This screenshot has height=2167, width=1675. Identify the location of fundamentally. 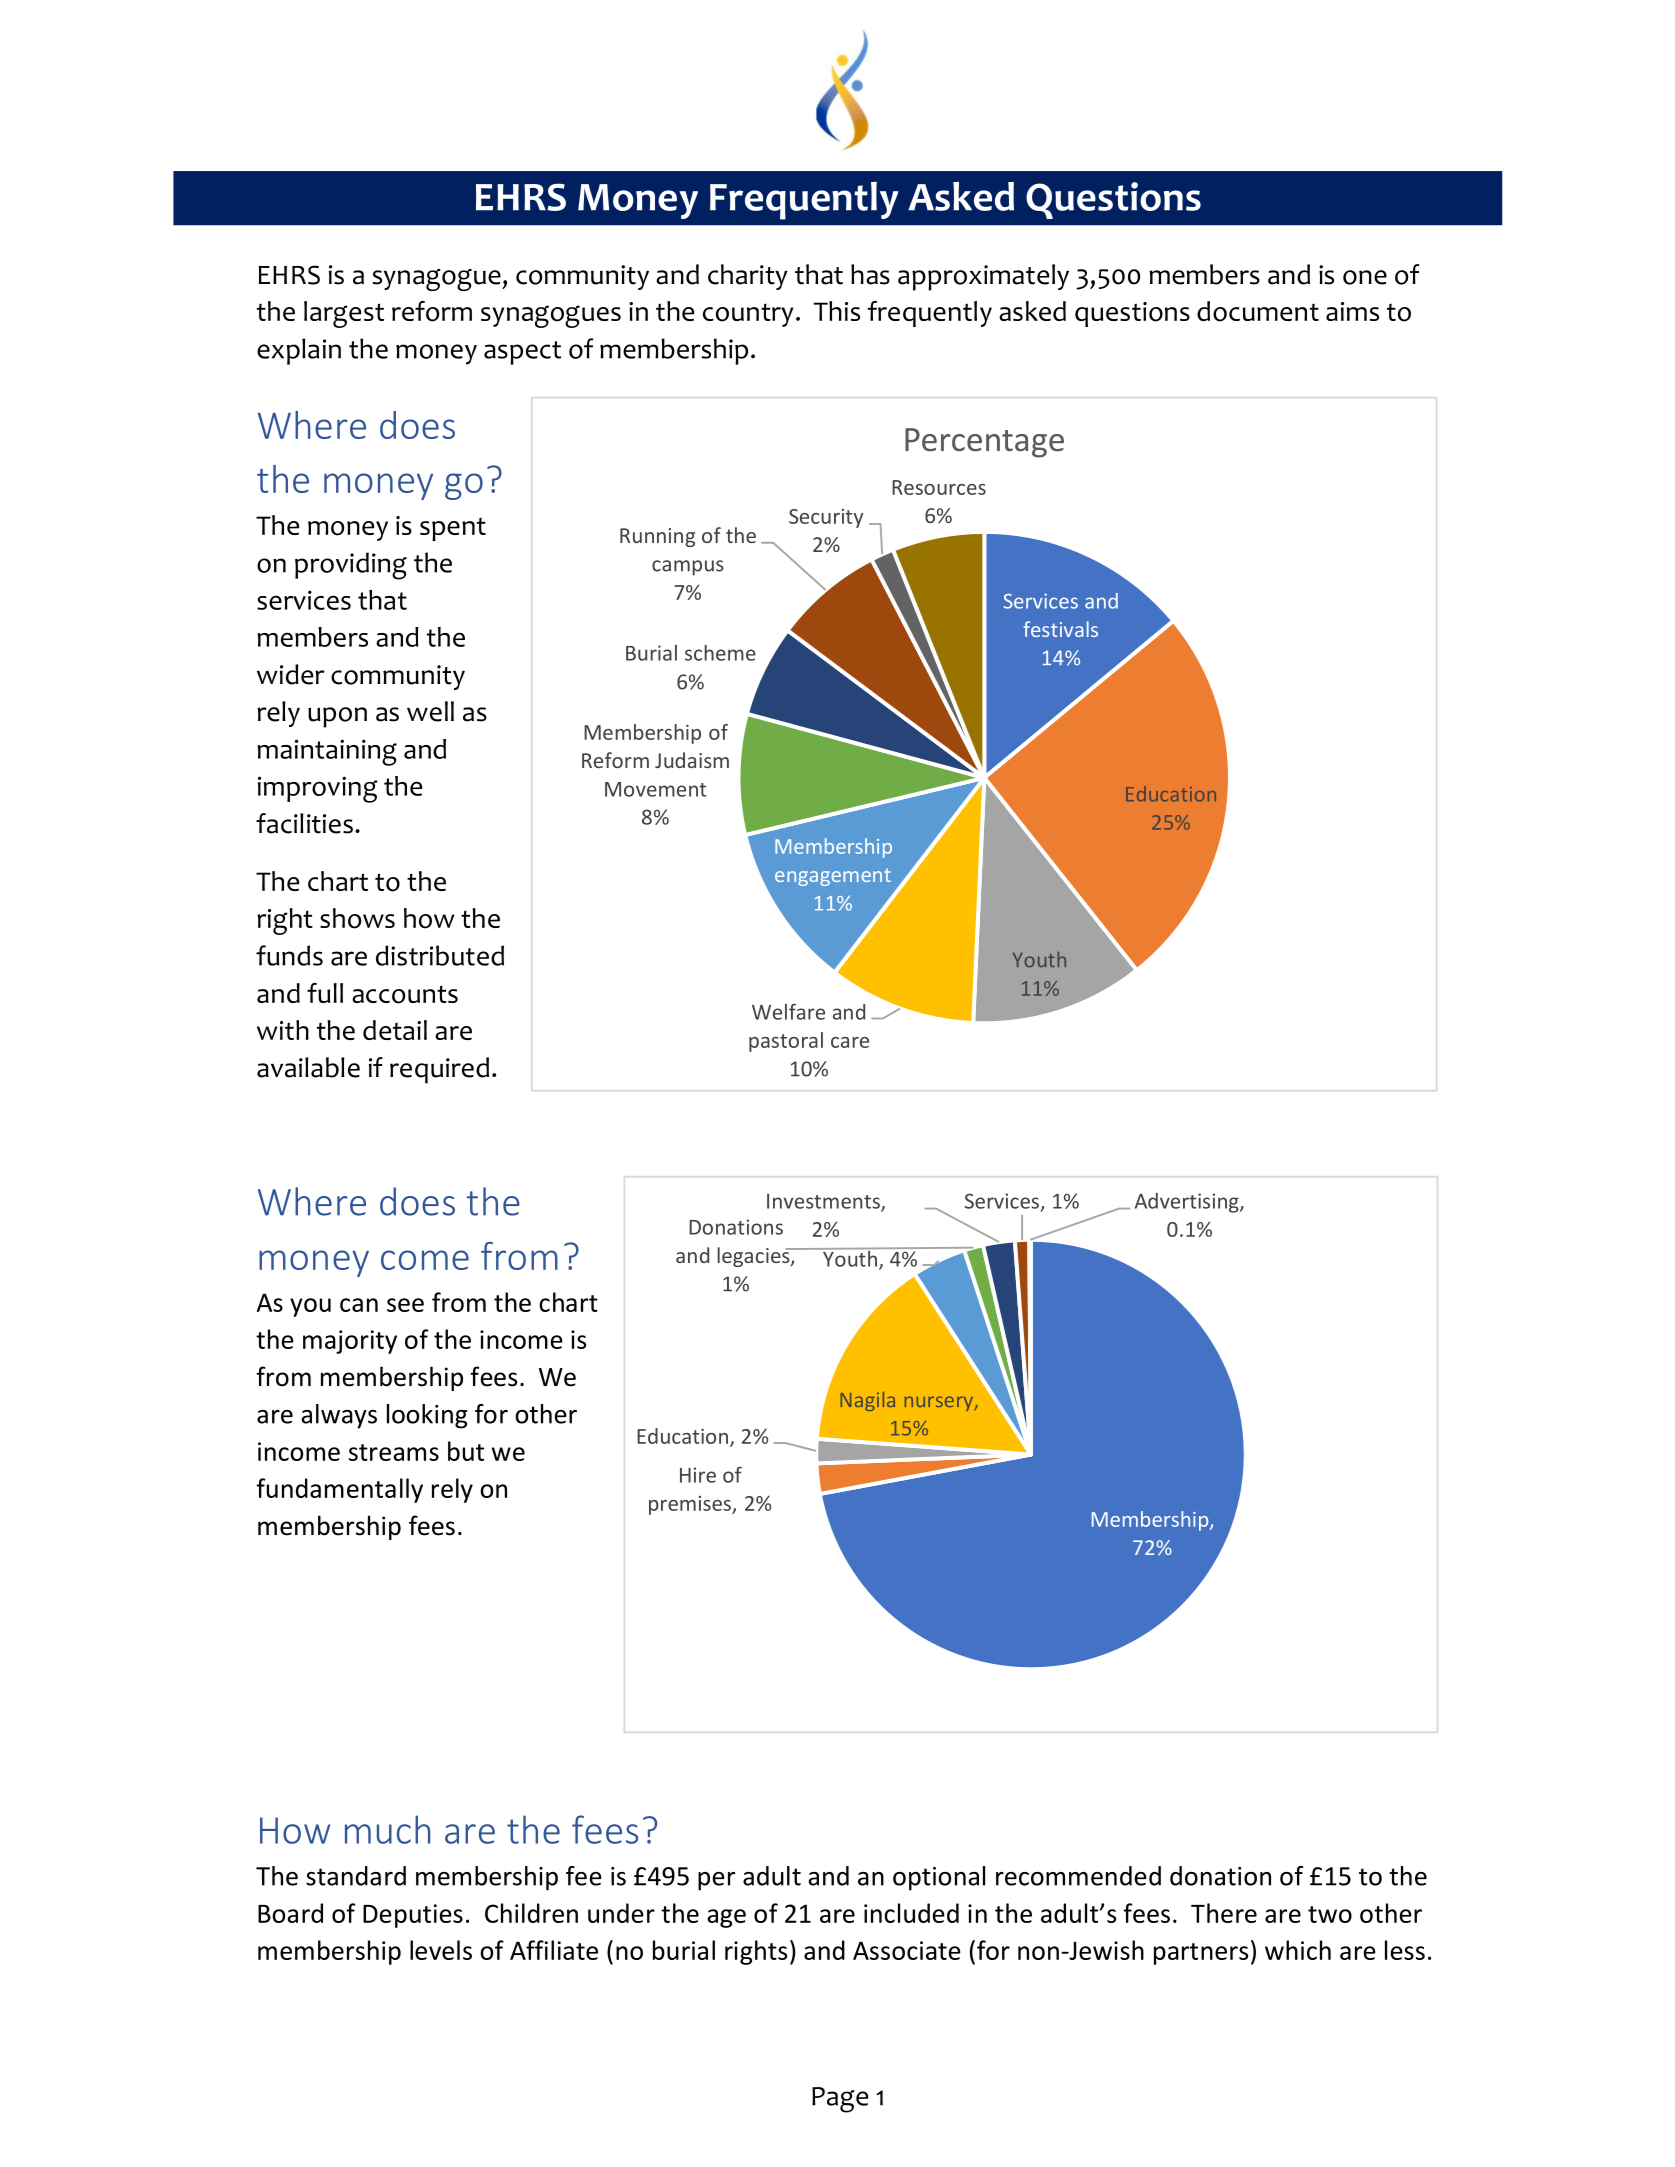
(339, 1490).
